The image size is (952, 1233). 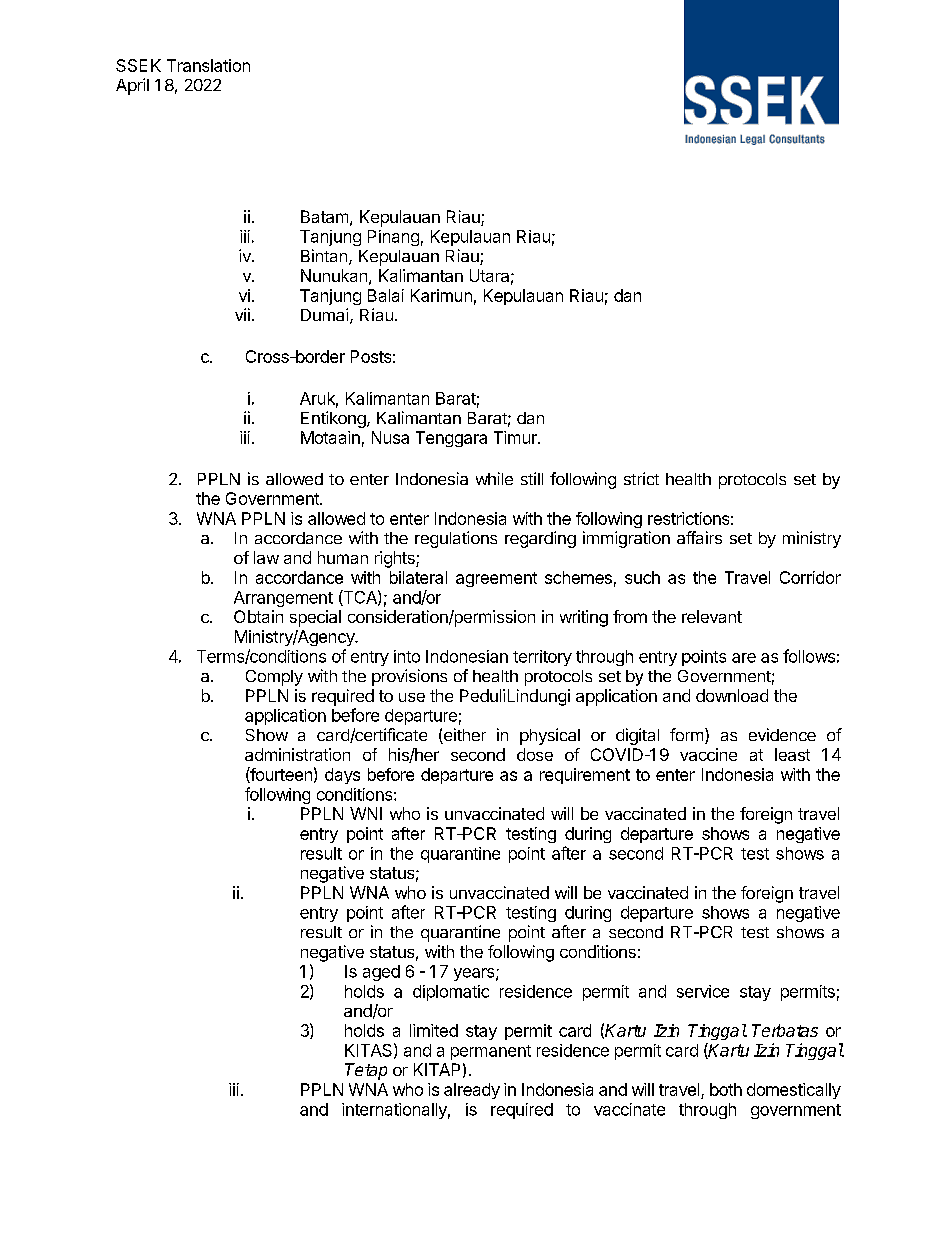 What do you see at coordinates (535, 754) in the document?
I see `dose` at bounding box center [535, 754].
